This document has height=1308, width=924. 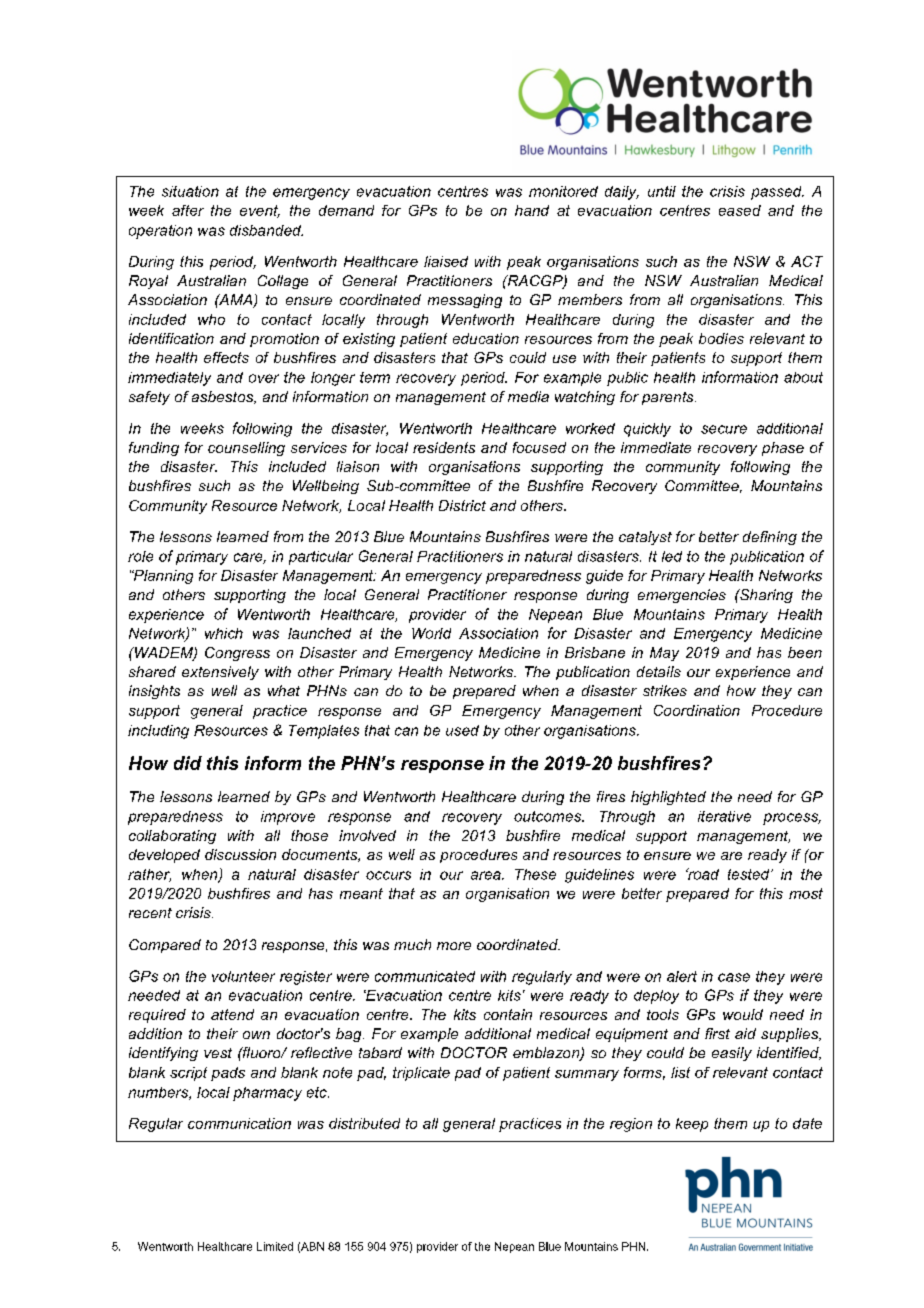 I want to click on more, so click(x=454, y=946).
